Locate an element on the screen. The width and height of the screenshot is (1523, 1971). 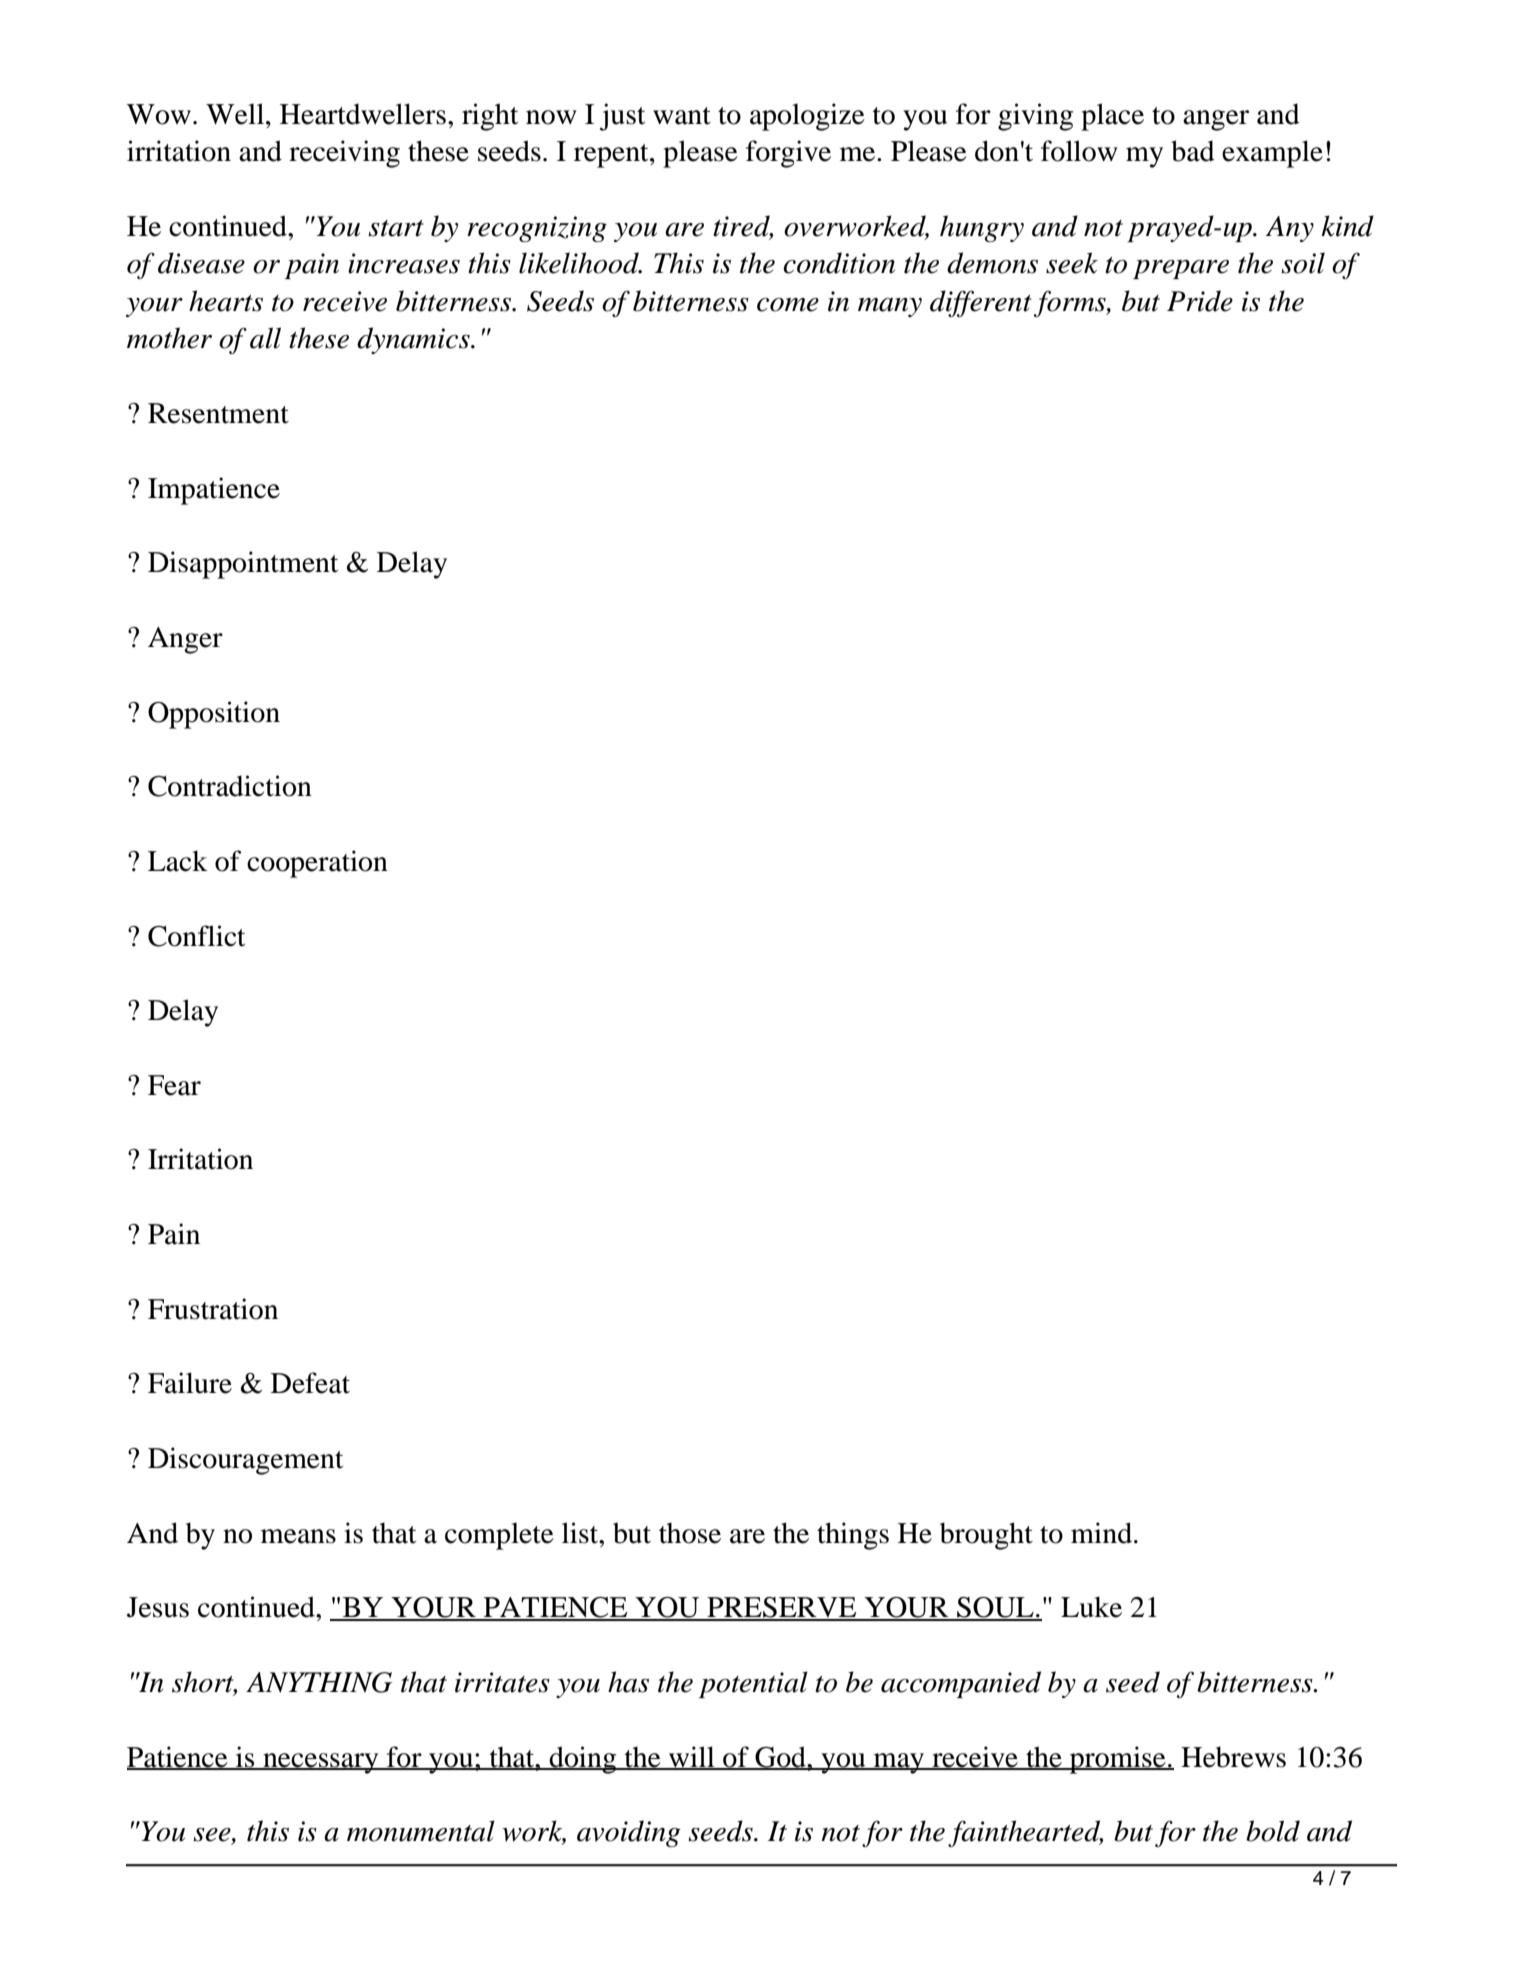
receiving is located at coordinates (344, 154).
